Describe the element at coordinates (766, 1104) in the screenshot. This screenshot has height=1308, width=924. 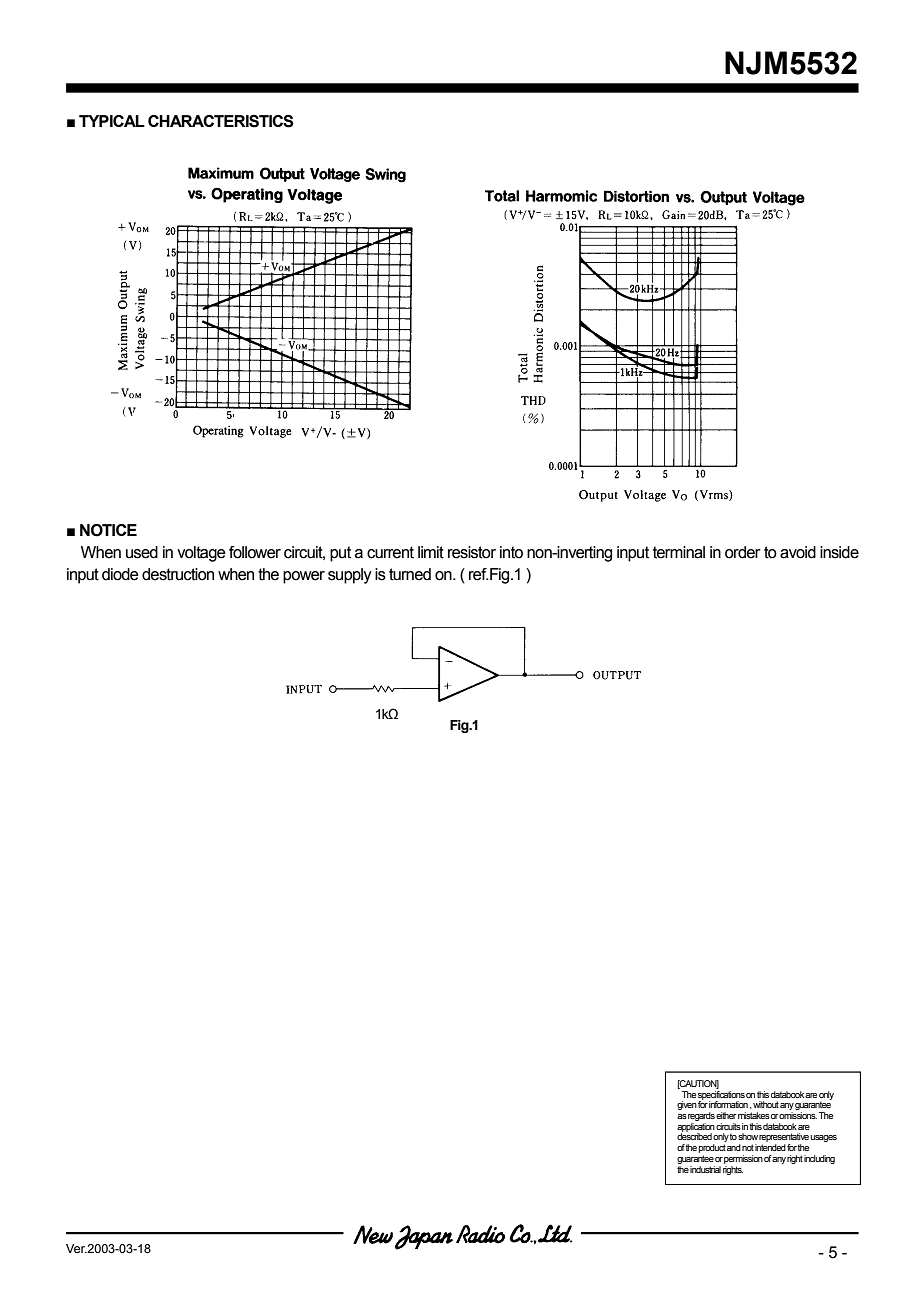
I see `without` at that location.
